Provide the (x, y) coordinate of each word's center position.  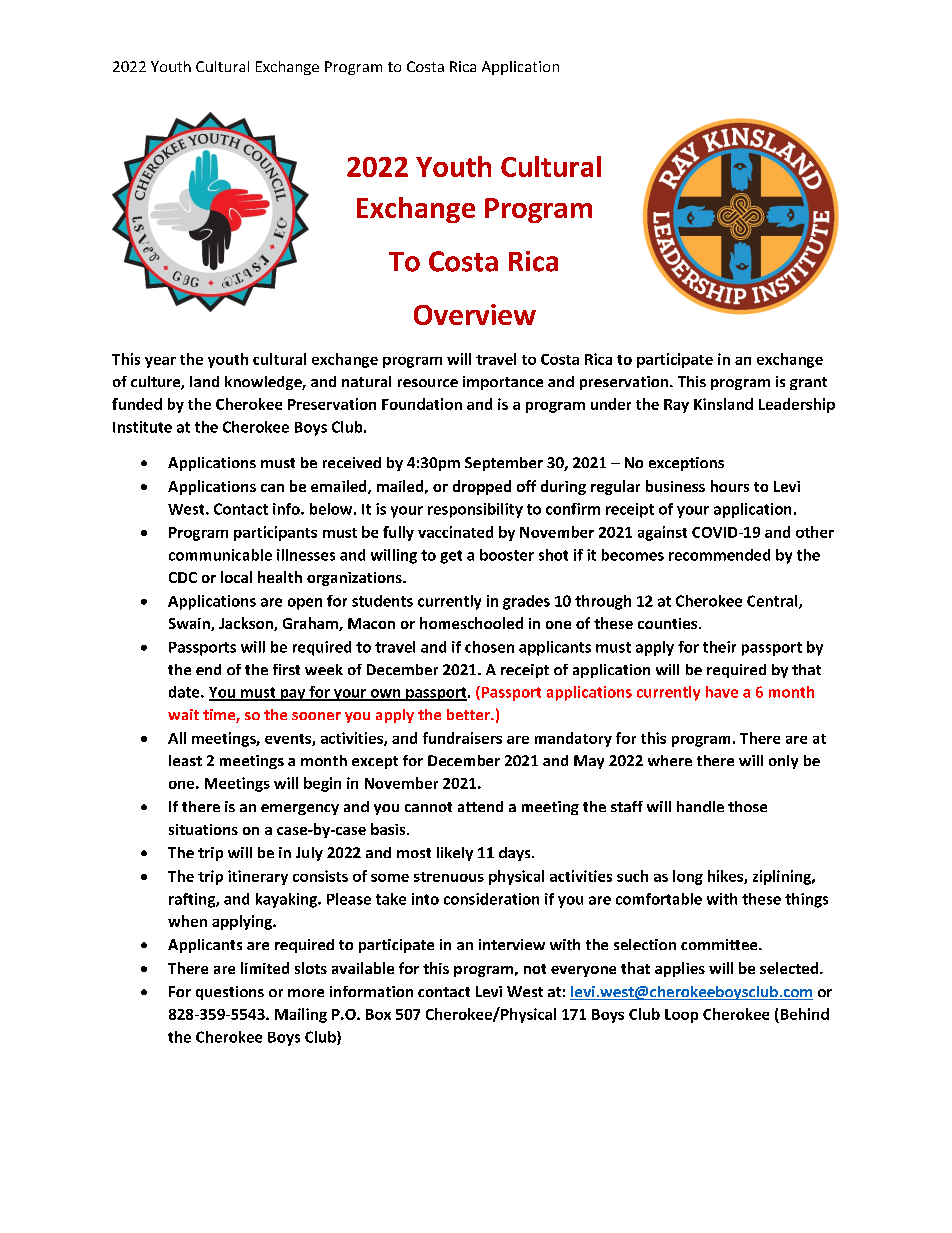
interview (512, 944)
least (185, 760)
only (783, 762)
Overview (475, 314)
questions (230, 993)
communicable (220, 555)
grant (808, 383)
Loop (681, 1016)
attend (480, 806)
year (160, 362)
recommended (719, 555)
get (451, 557)
